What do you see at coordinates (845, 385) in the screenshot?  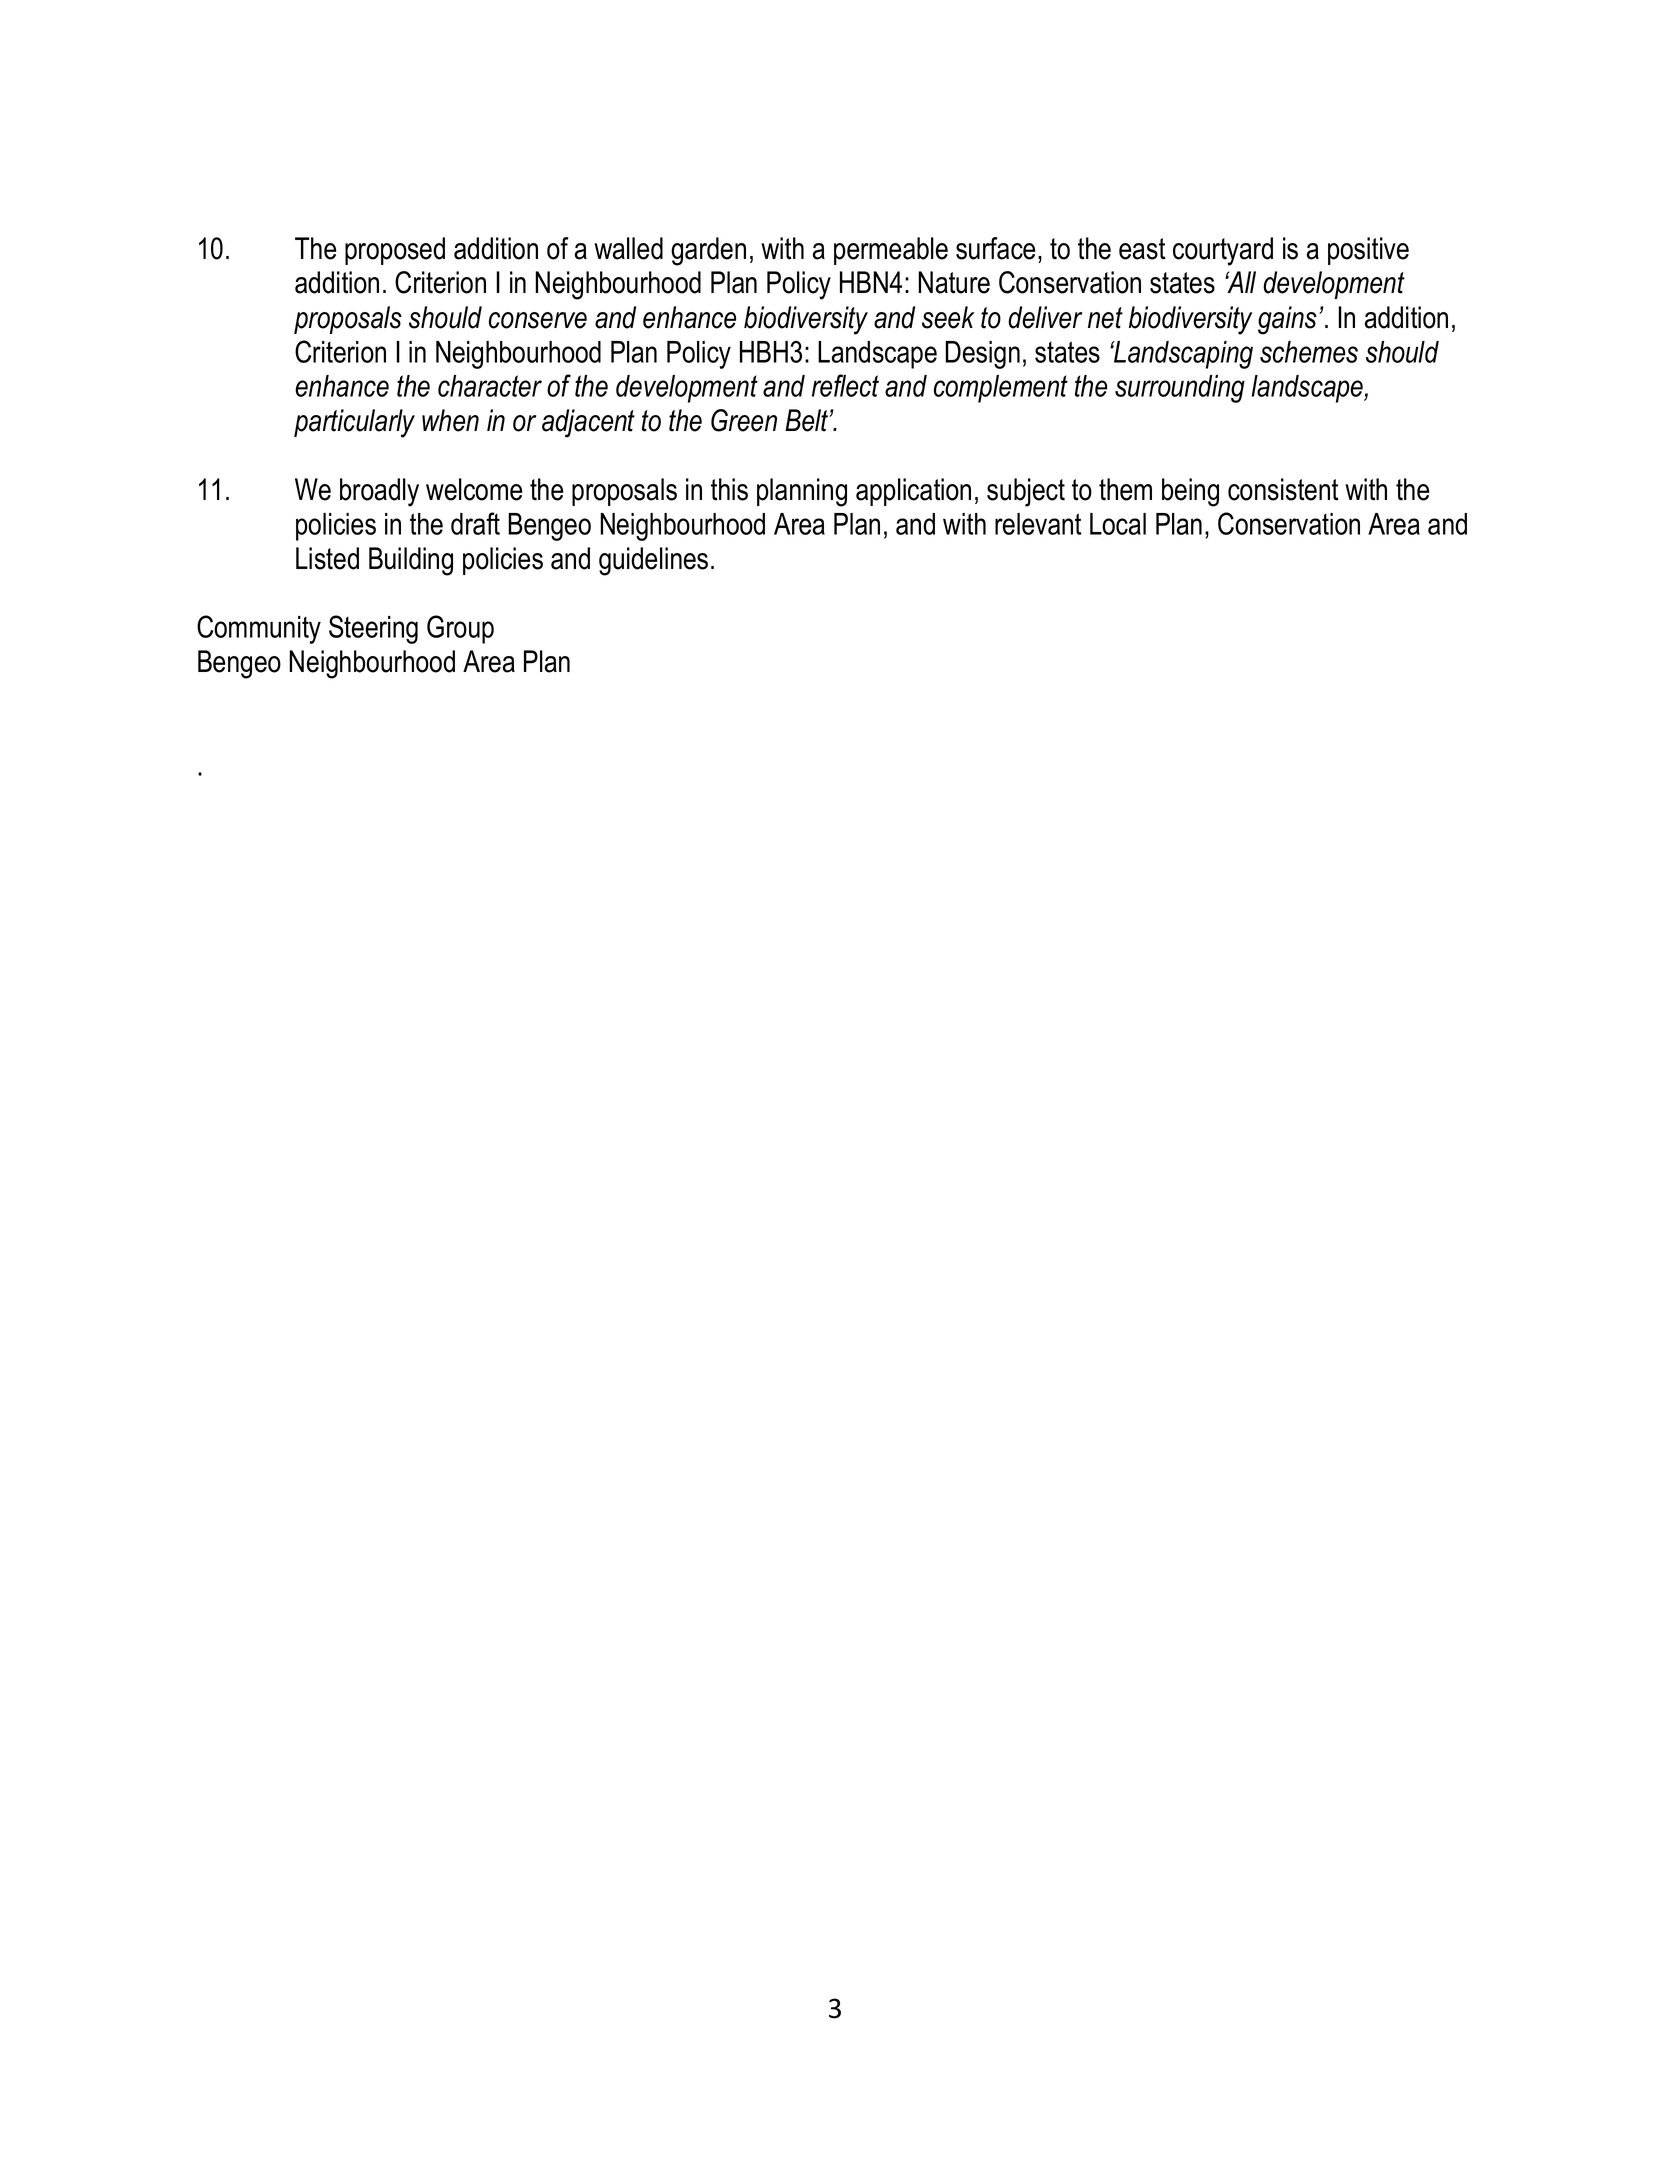 I see `reflect` at bounding box center [845, 385].
